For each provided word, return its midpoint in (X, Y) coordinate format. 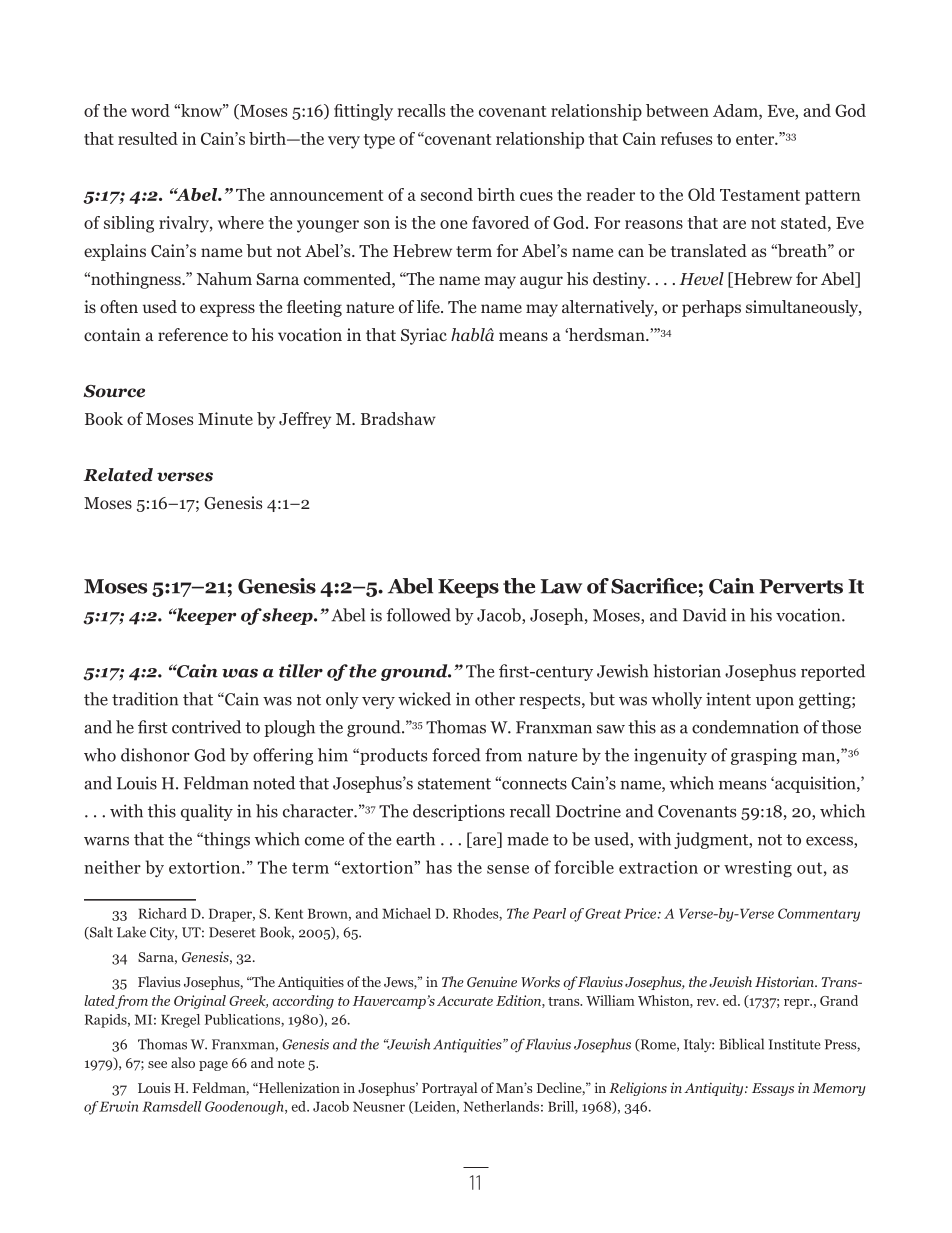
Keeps (468, 588)
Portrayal (449, 1089)
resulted (148, 138)
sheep (288, 616)
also (183, 1062)
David (705, 615)
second (447, 194)
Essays (773, 1089)
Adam (736, 110)
